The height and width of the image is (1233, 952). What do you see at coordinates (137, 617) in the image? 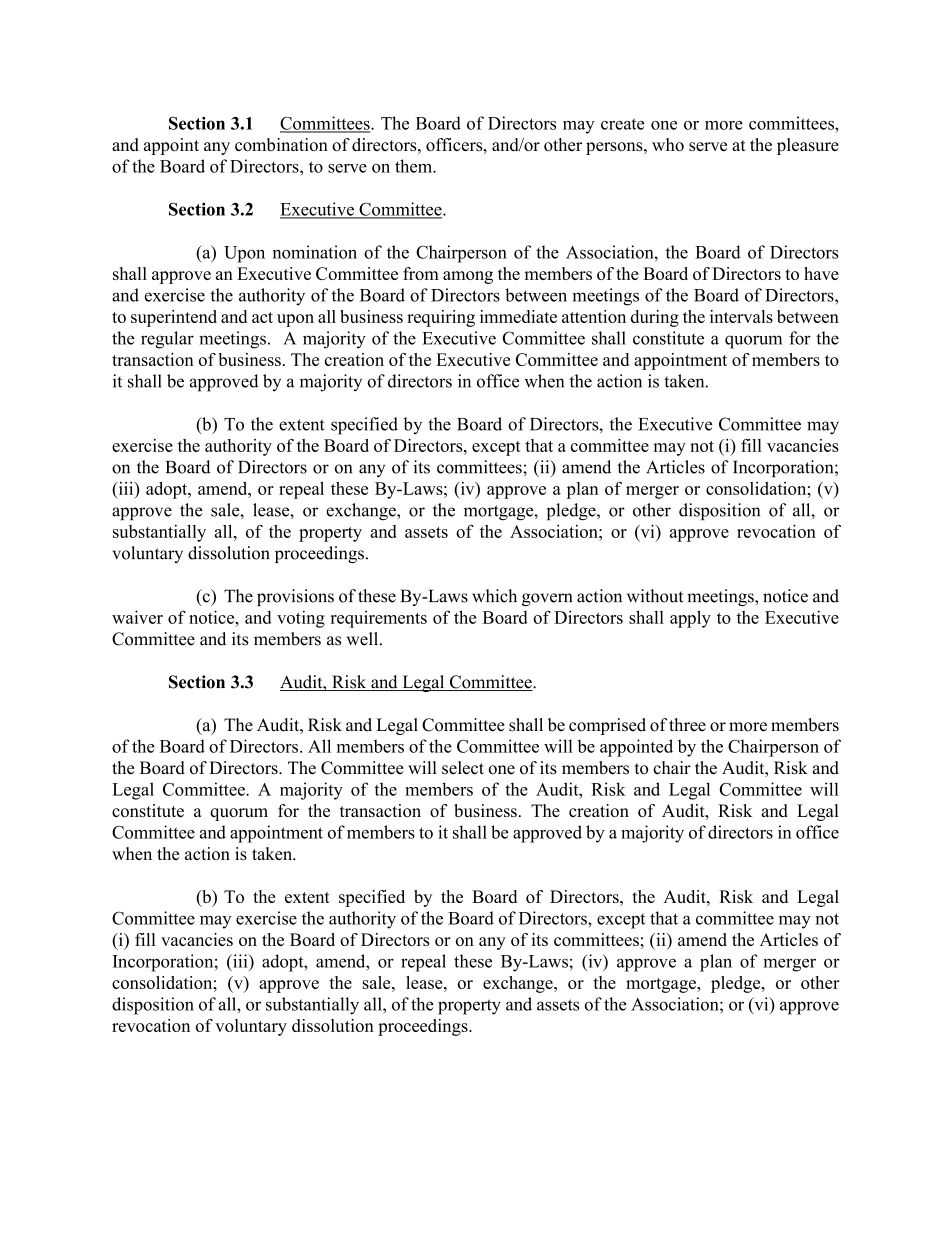
I see `waiver` at bounding box center [137, 617].
